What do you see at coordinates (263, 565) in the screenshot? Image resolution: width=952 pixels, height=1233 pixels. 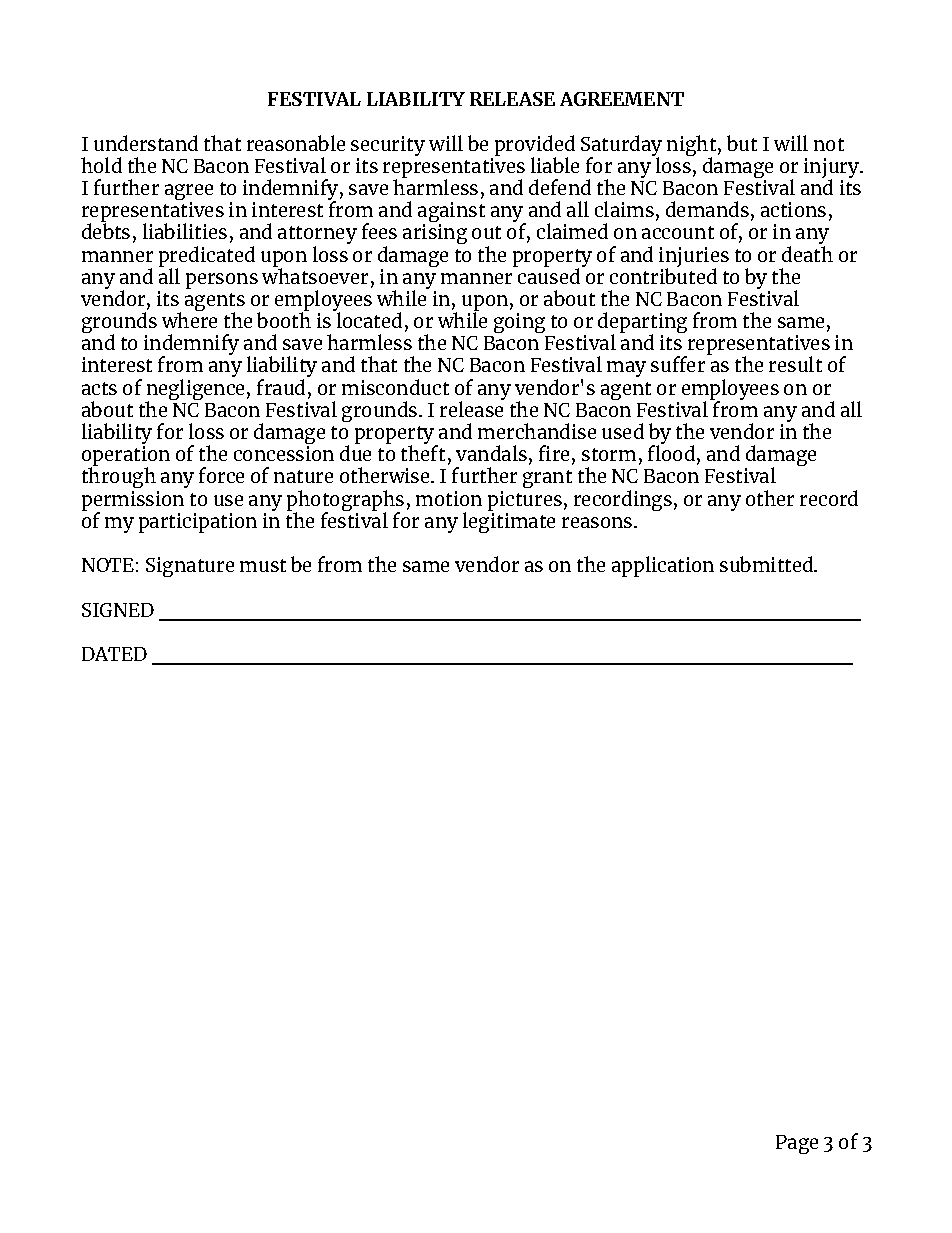 I see `must` at bounding box center [263, 565].
